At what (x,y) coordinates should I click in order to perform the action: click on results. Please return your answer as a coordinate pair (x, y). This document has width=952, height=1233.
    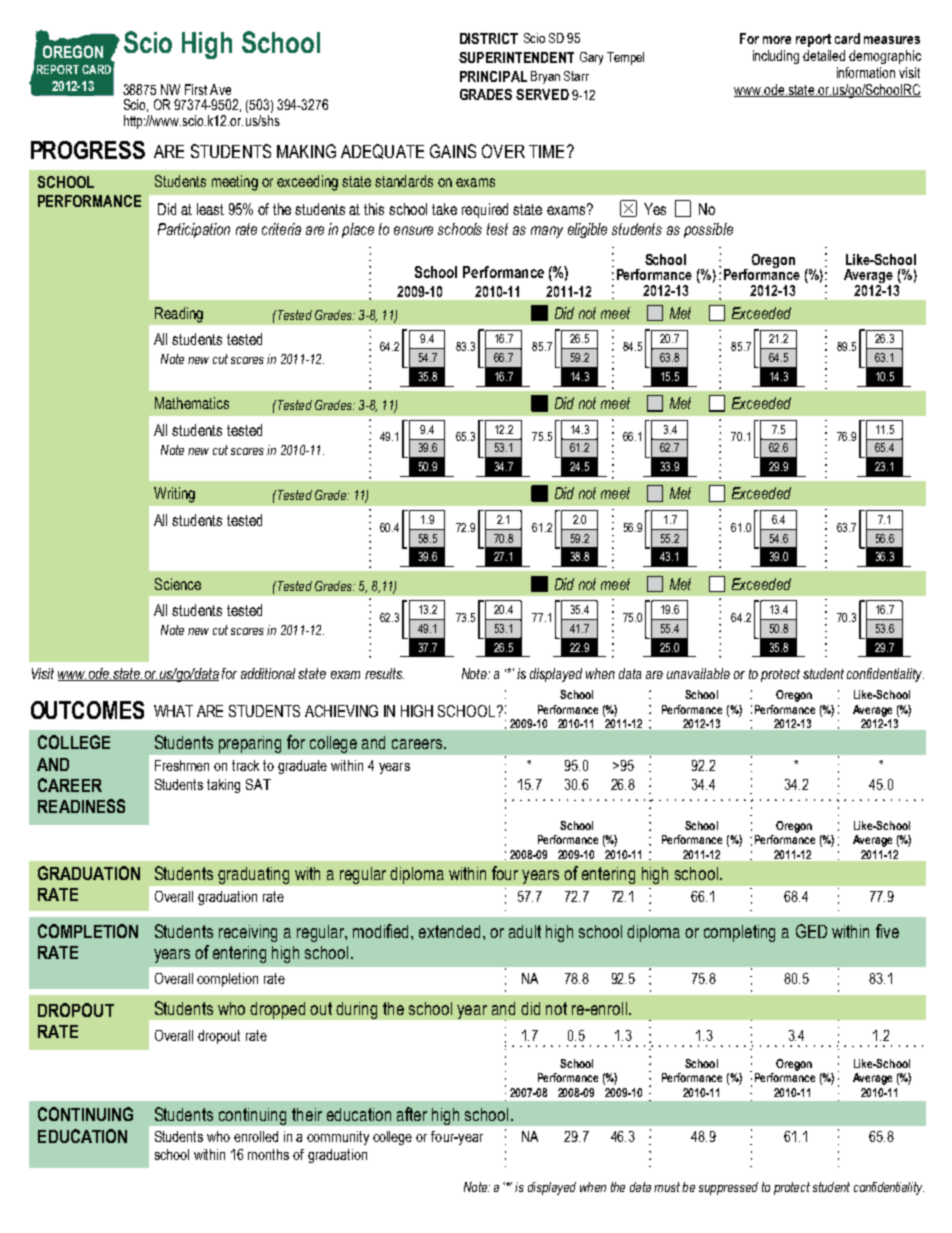
    Looking at the image, I should click on (384, 673).
